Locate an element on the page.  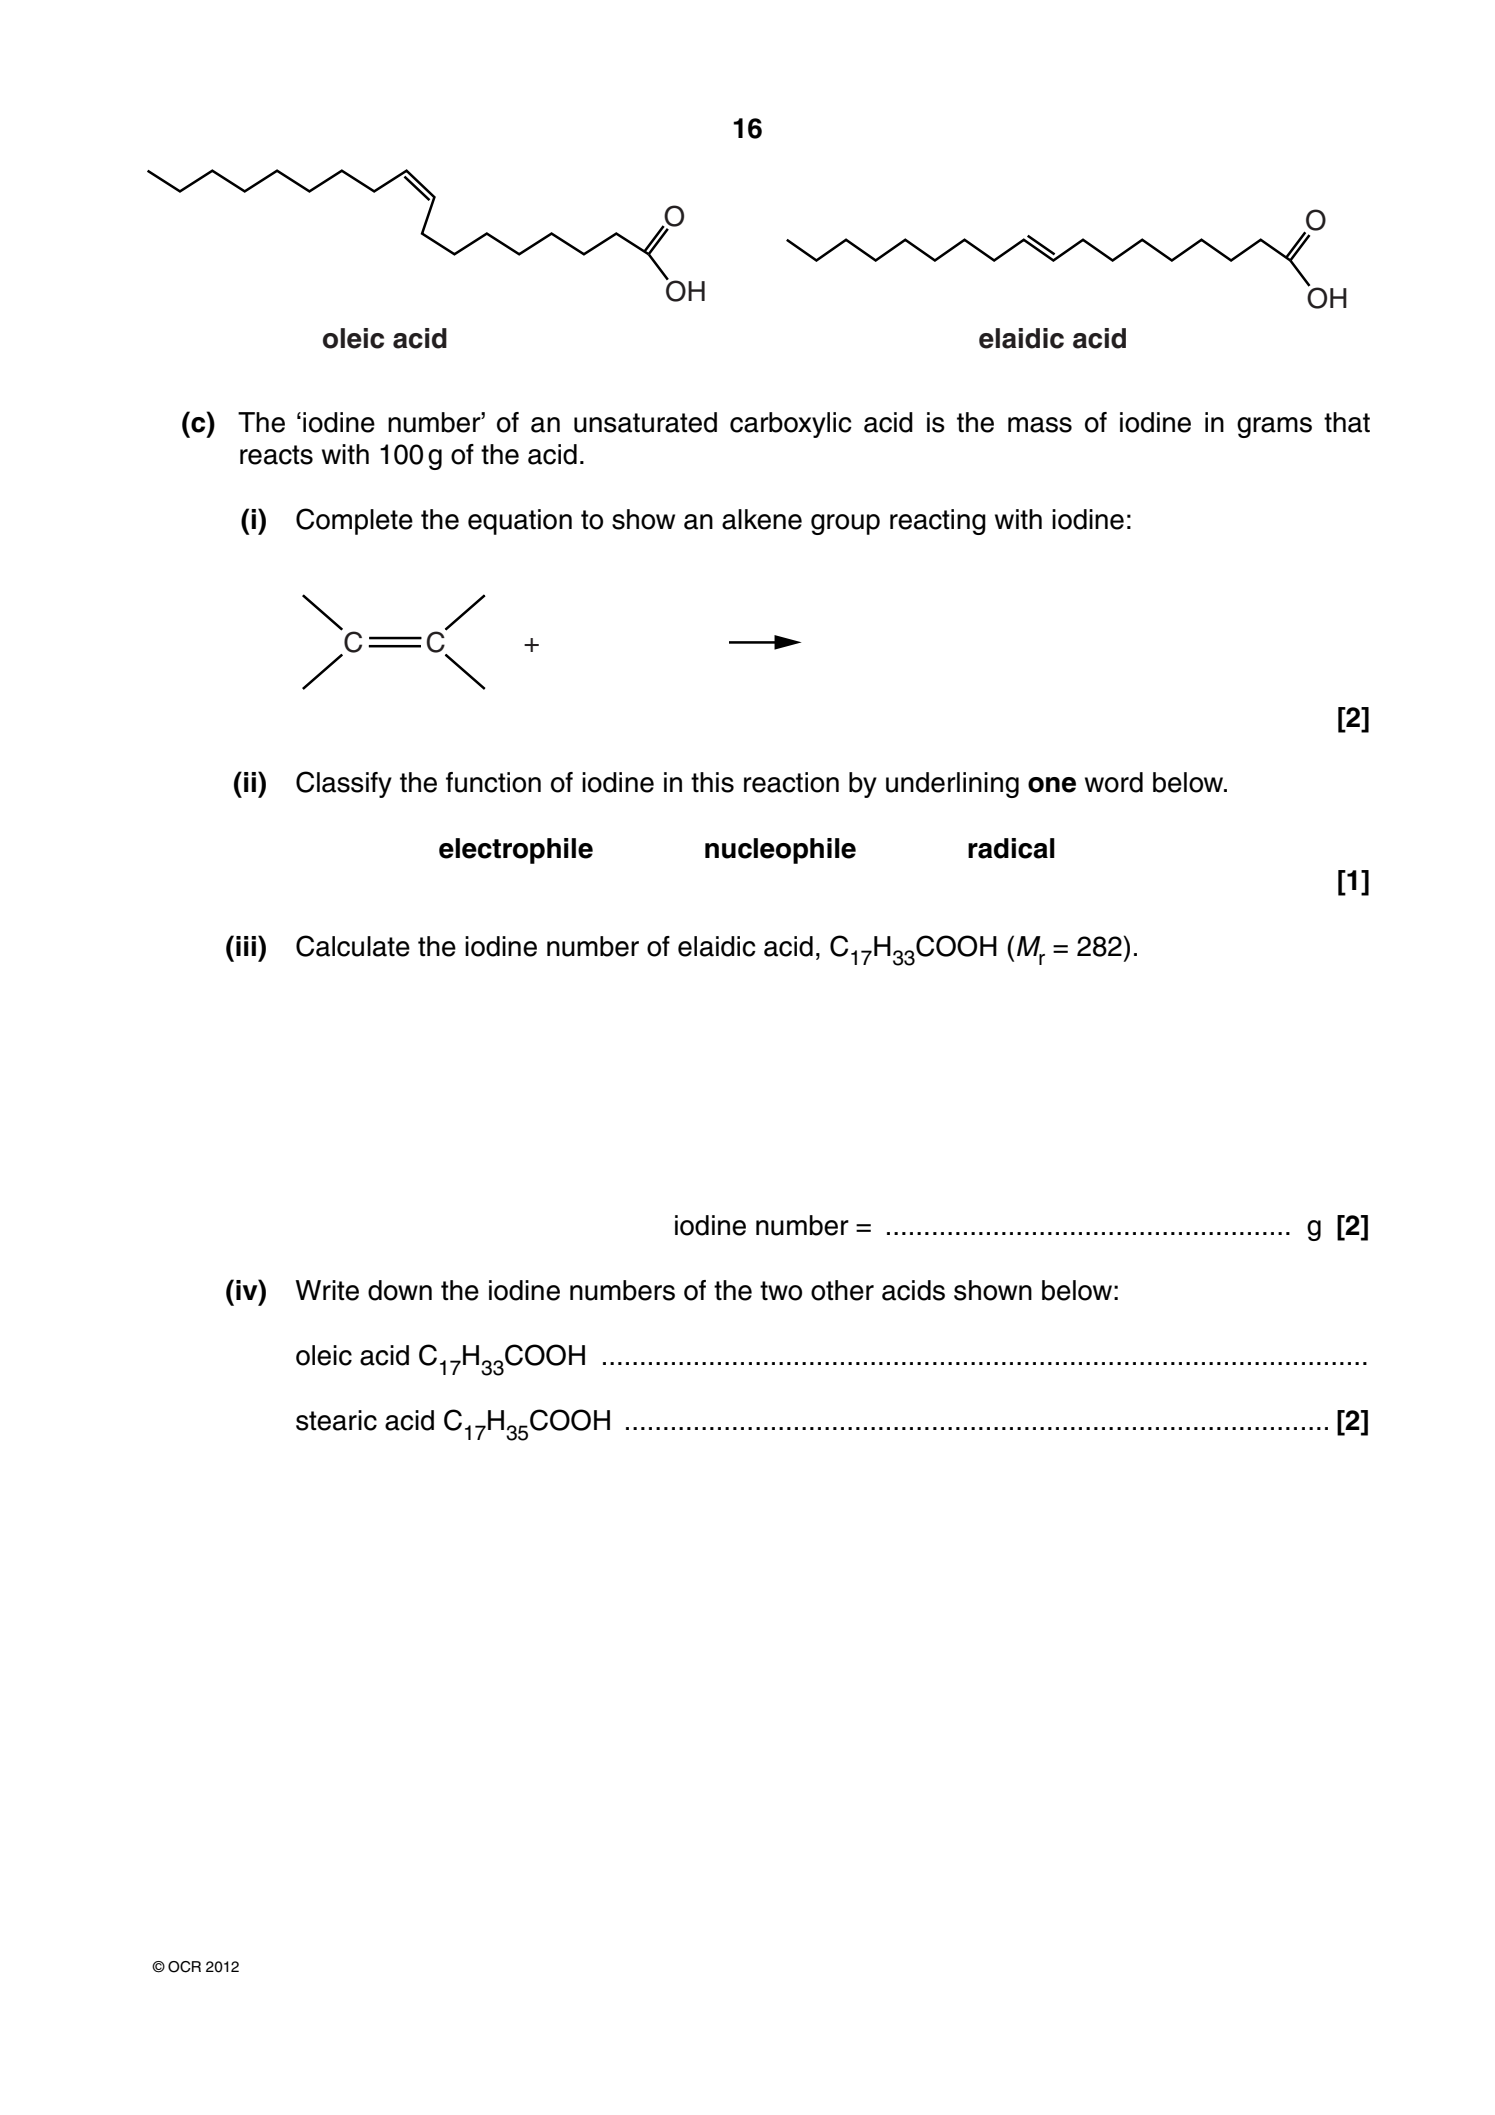
down is located at coordinates (400, 1290).
